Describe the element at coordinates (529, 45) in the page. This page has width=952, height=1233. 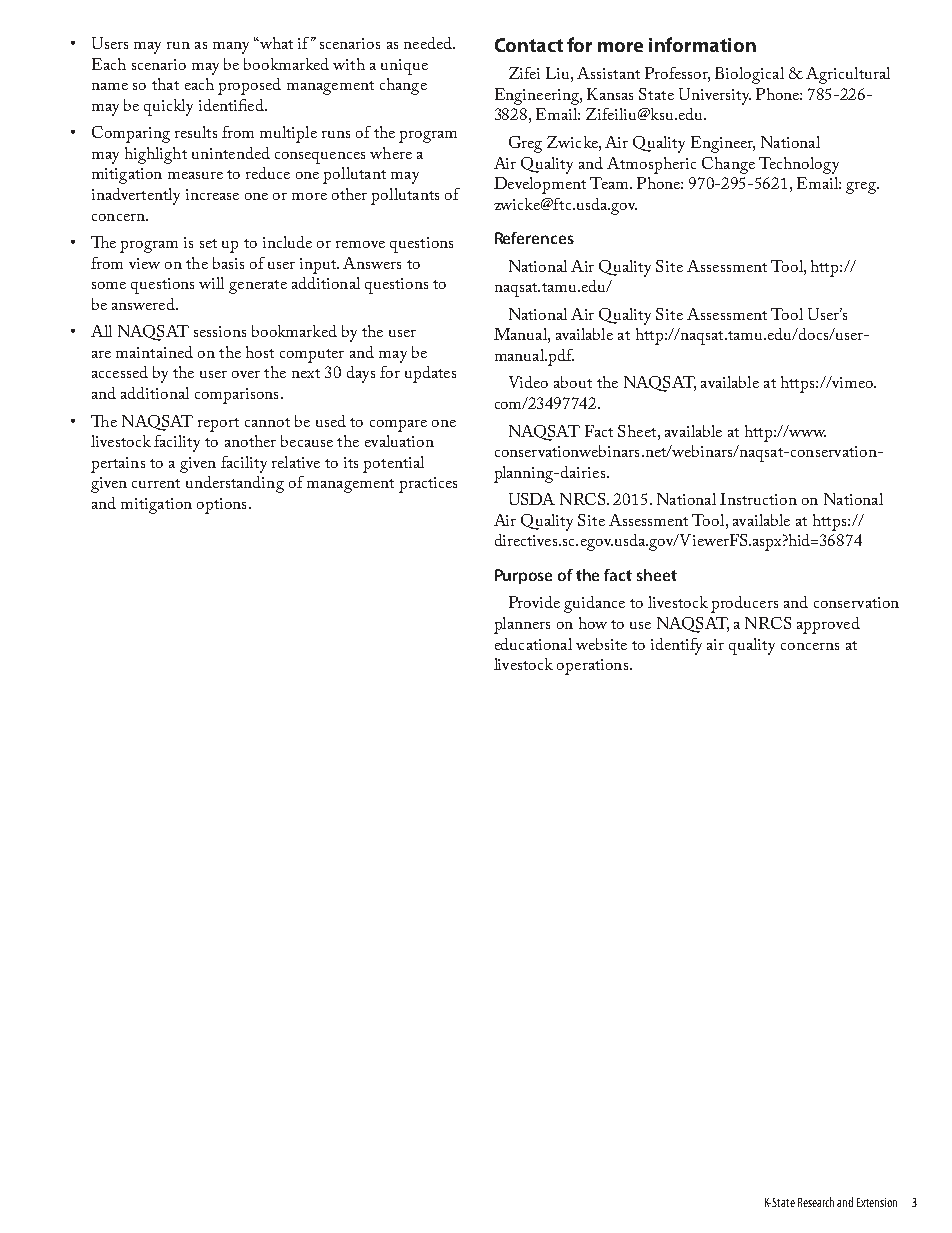
I see `Contact` at that location.
